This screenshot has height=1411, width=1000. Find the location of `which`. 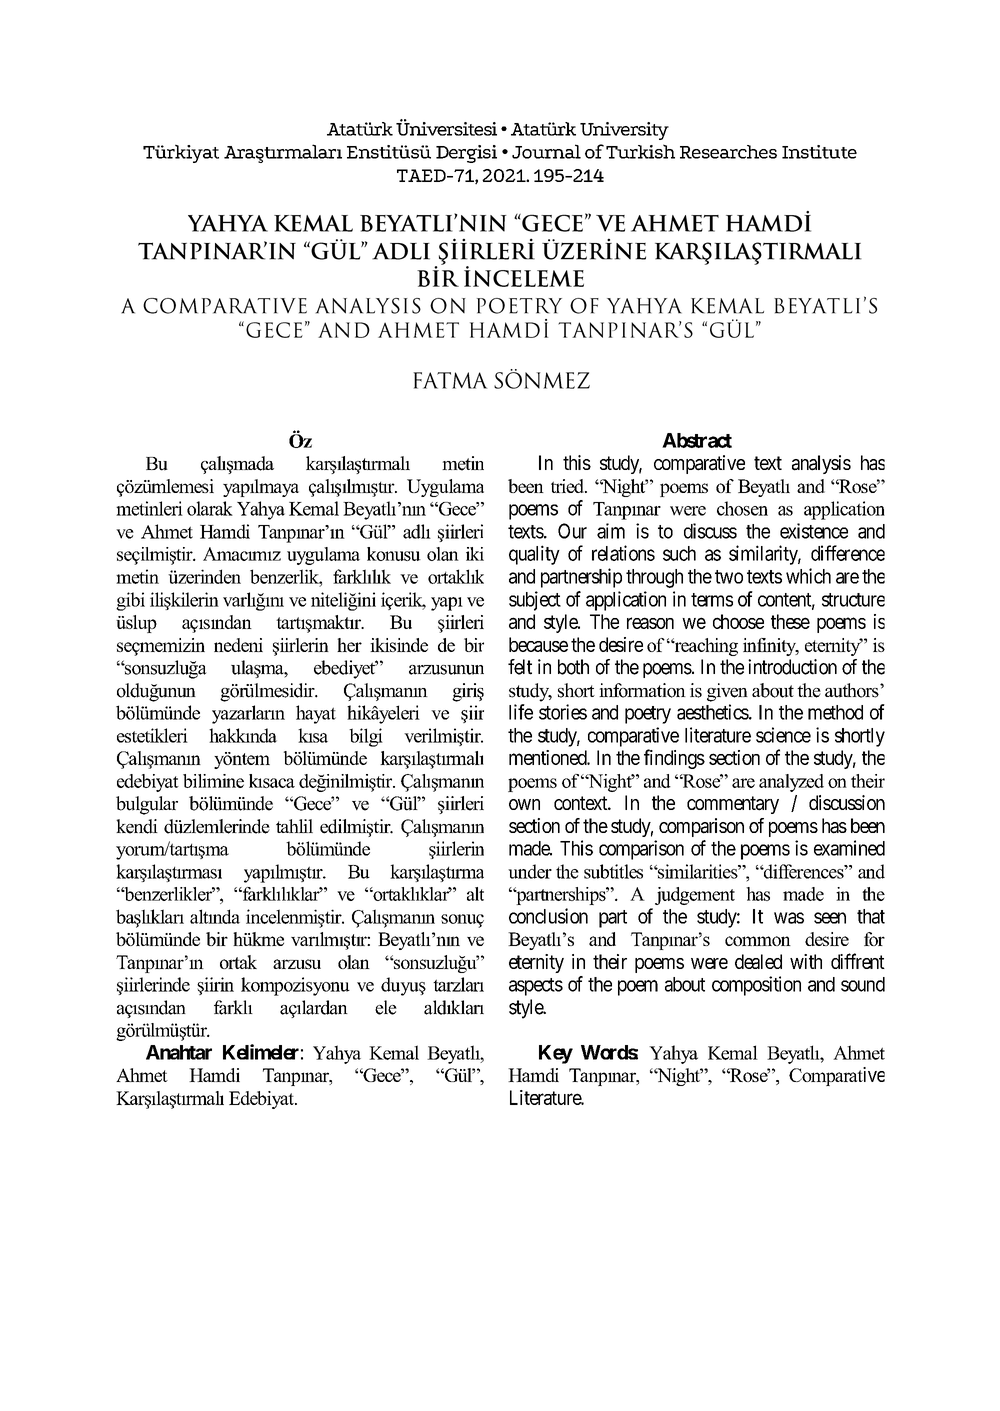

which is located at coordinates (808, 576).
